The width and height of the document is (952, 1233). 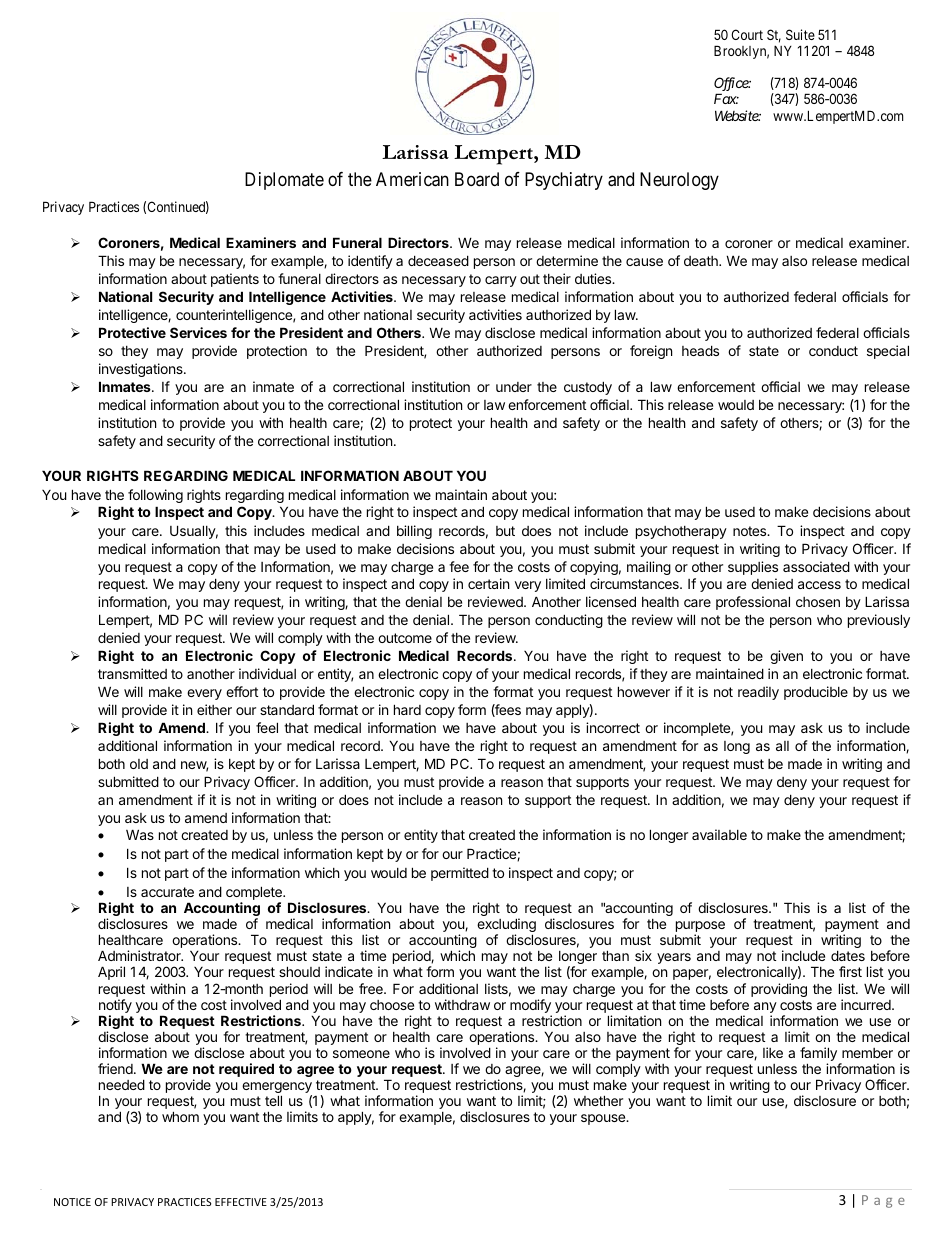 What do you see at coordinates (818, 602) in the document?
I see `chosen` at bounding box center [818, 602].
